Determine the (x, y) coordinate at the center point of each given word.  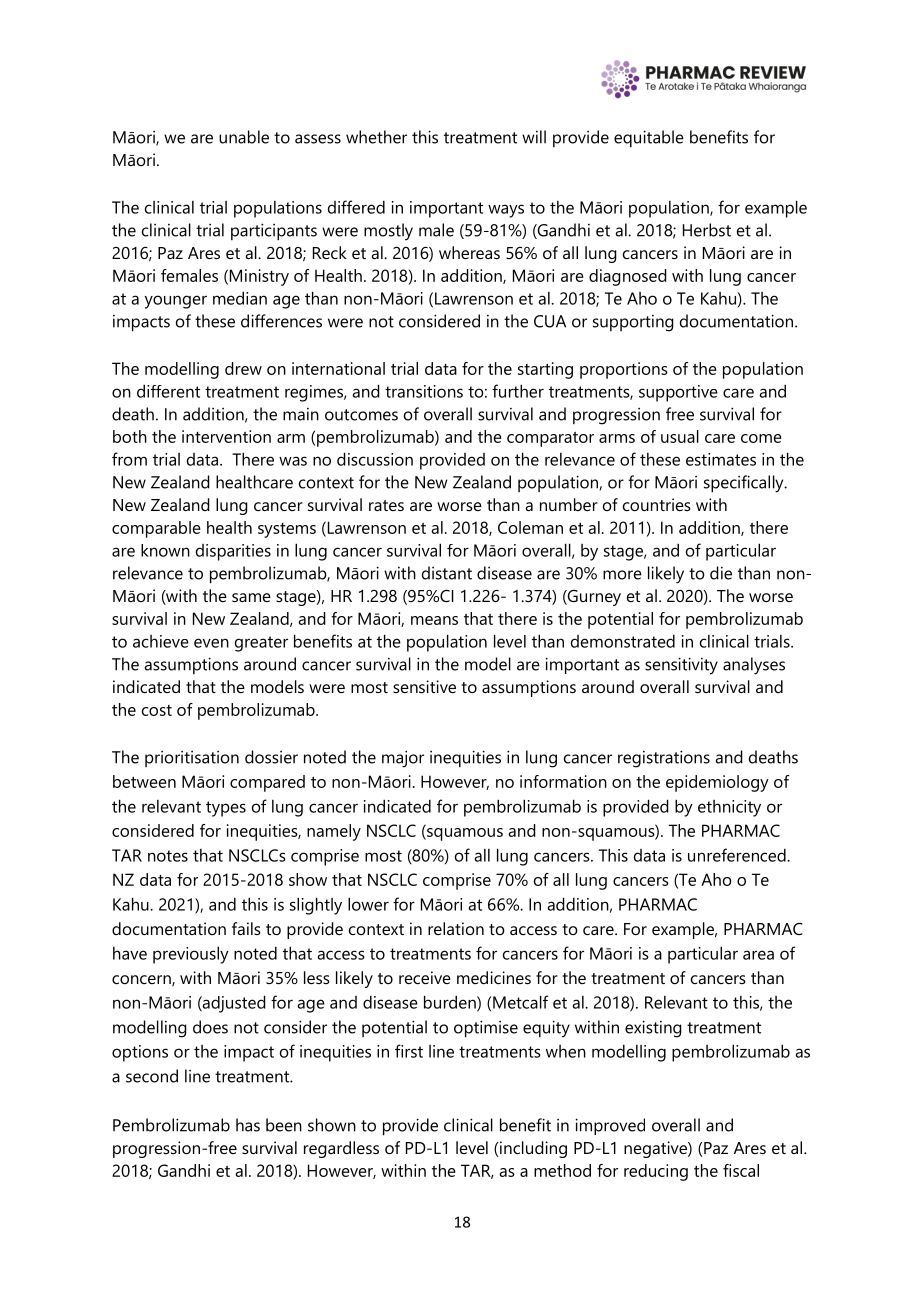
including (533, 1149)
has (248, 1125)
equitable (649, 138)
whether (376, 137)
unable (244, 137)
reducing (656, 1172)
